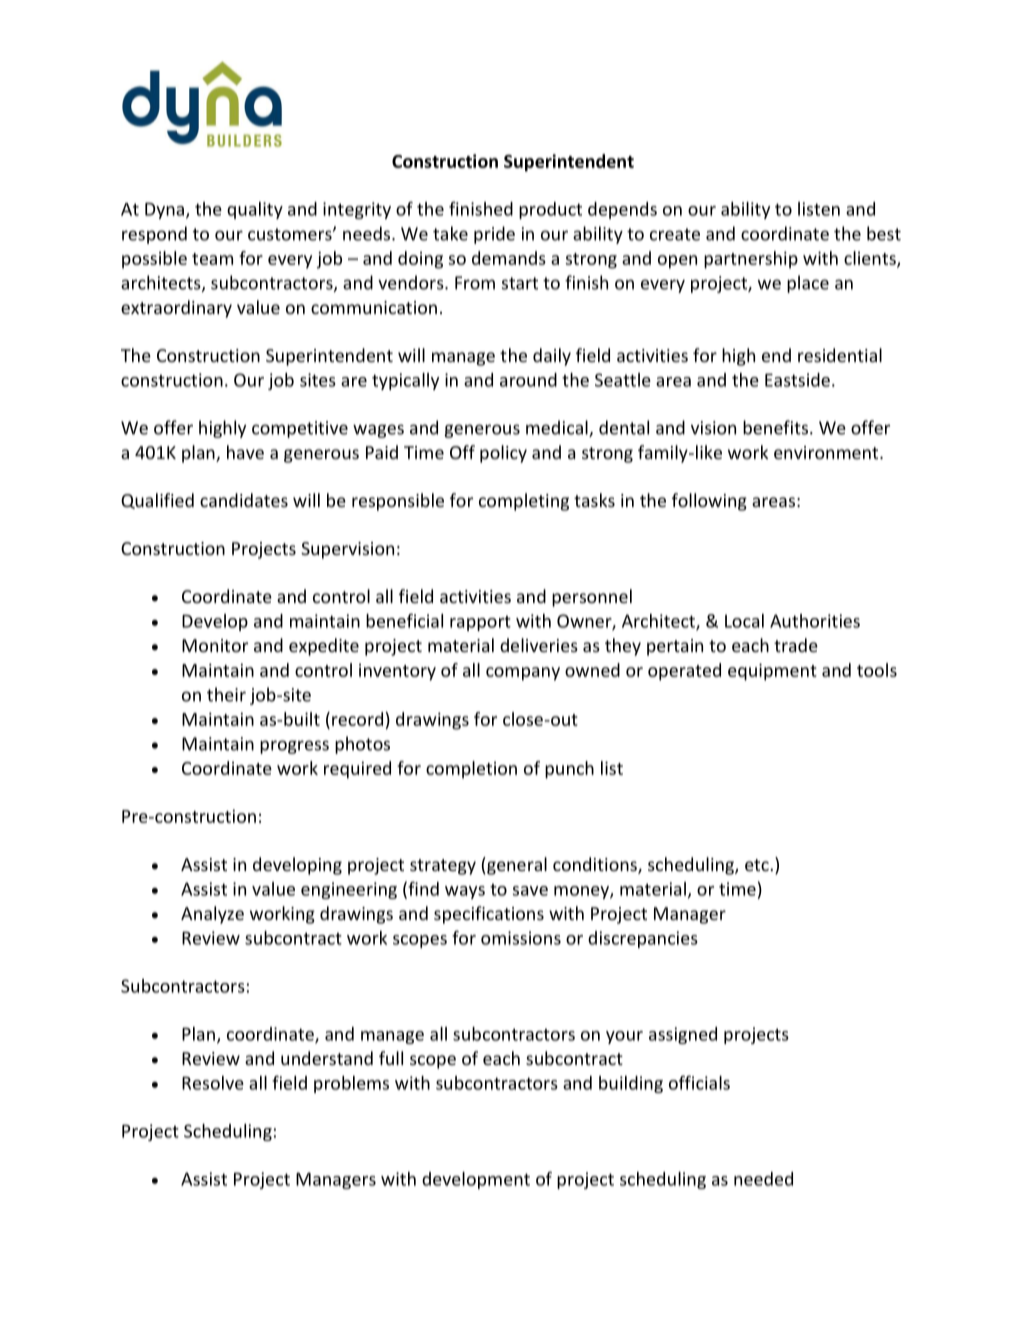 Image resolution: width=1026 pixels, height=1327 pixels. Describe the element at coordinates (516, 866) in the document. I see `general` at that location.
